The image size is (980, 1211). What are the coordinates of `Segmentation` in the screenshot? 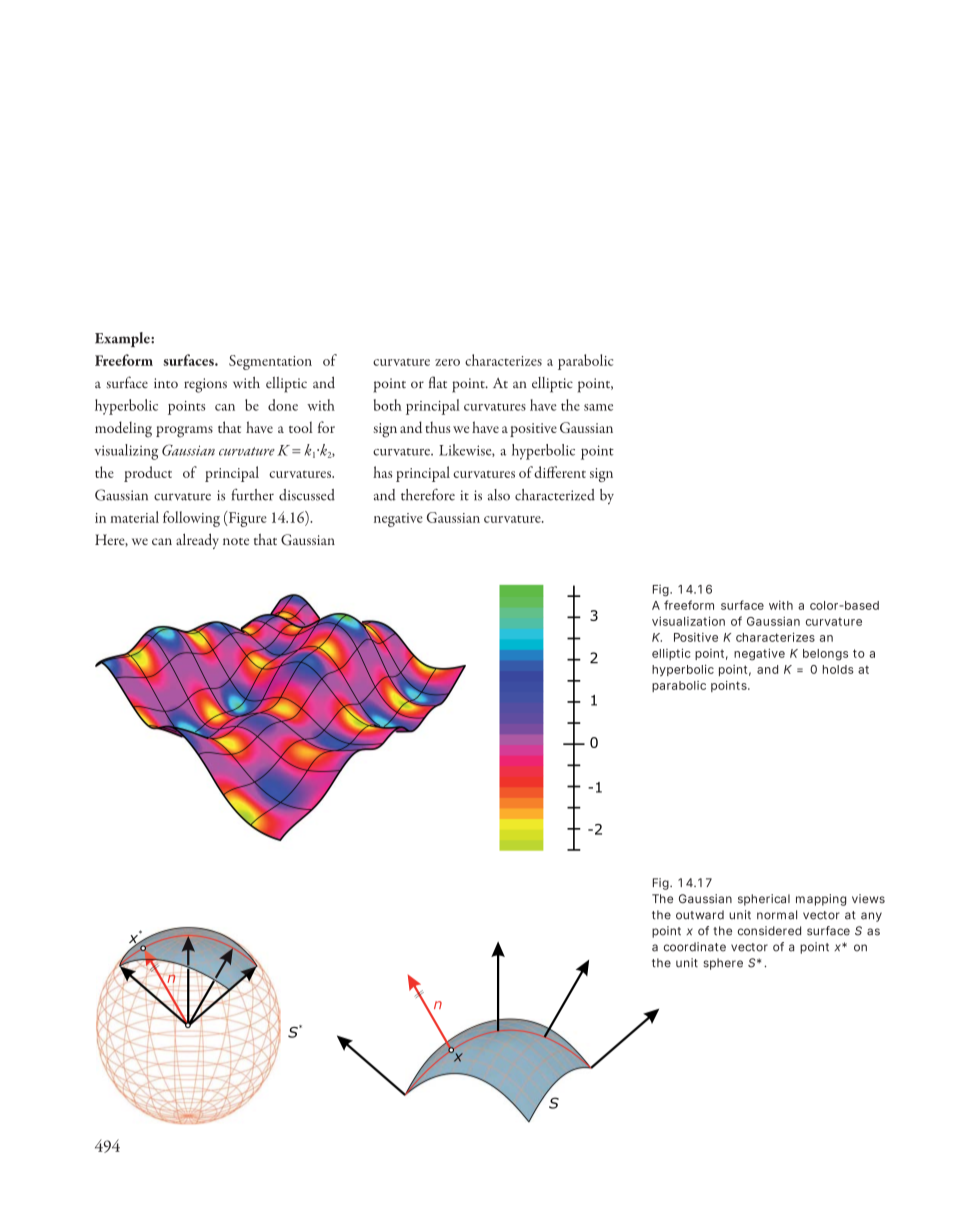 It's located at (270, 362).
